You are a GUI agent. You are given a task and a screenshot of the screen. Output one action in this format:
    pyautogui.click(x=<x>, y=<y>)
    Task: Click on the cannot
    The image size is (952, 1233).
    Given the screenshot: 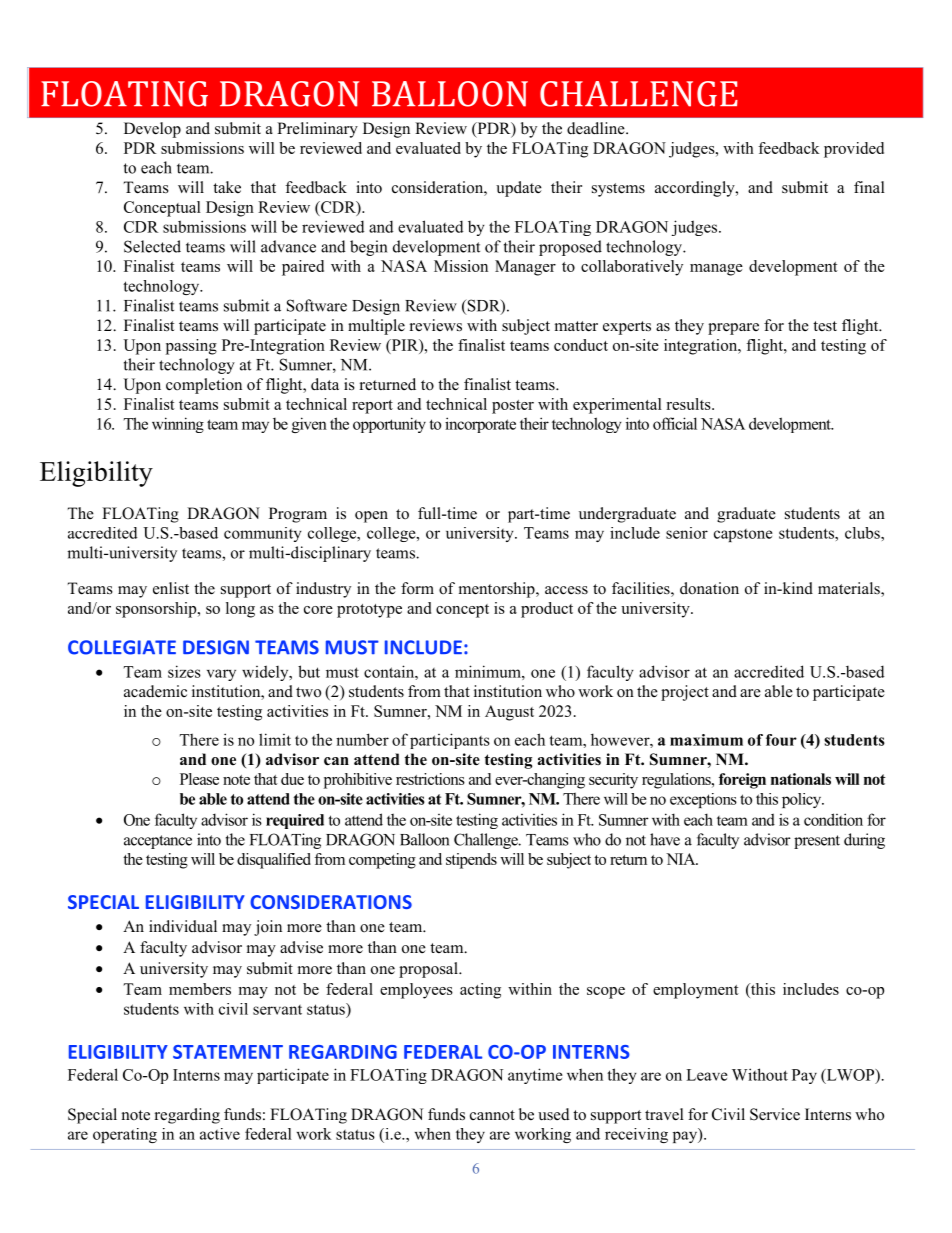 What is the action you would take?
    pyautogui.click(x=492, y=1115)
